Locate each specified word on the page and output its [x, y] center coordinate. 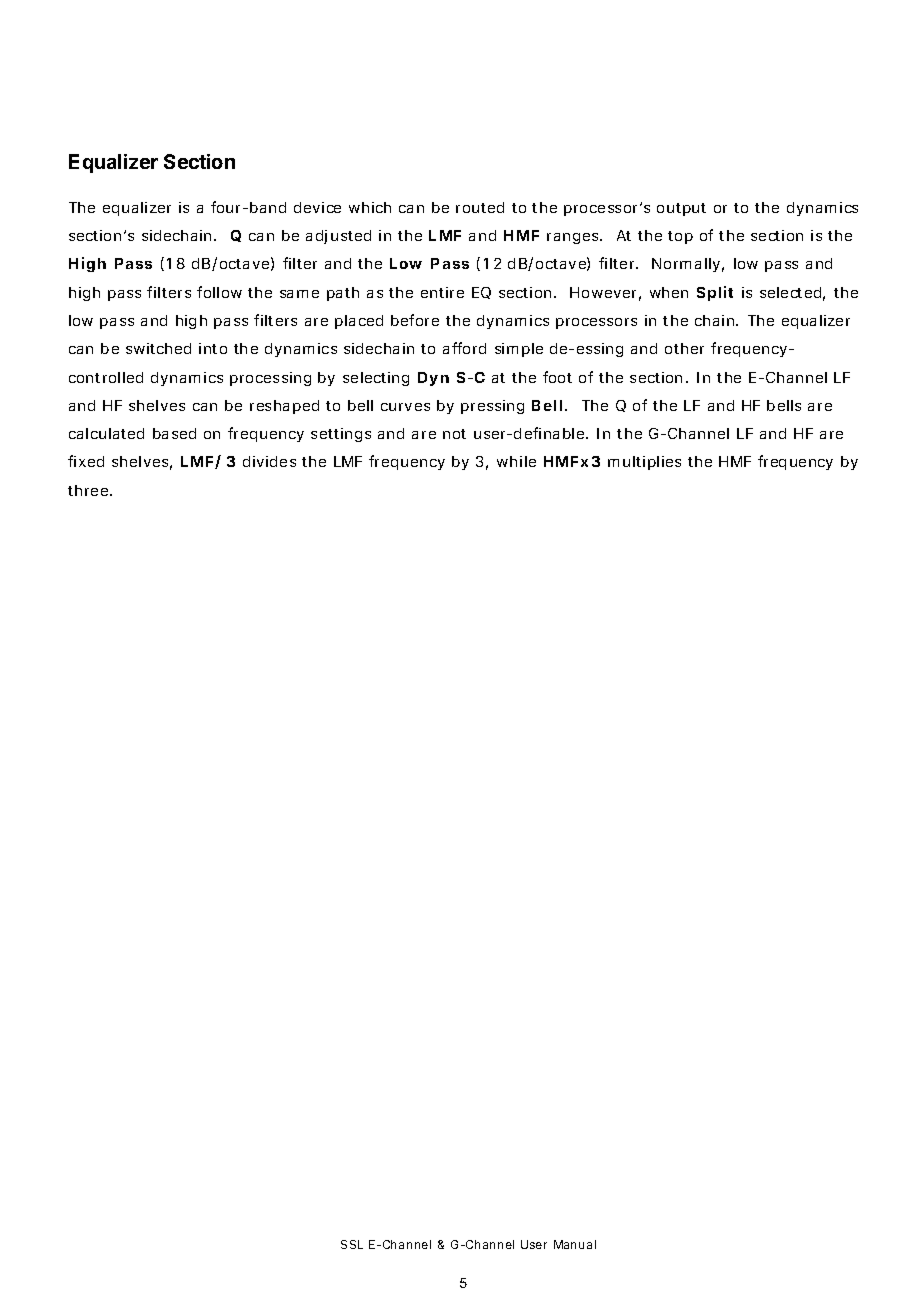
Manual [575, 1244]
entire [442, 292]
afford [464, 348]
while [516, 461]
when [669, 292]
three [90, 490]
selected [792, 294]
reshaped [284, 407]
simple [519, 350]
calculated [106, 433]
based [174, 433]
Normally [688, 265]
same [299, 294]
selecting [376, 379]
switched [158, 348]
